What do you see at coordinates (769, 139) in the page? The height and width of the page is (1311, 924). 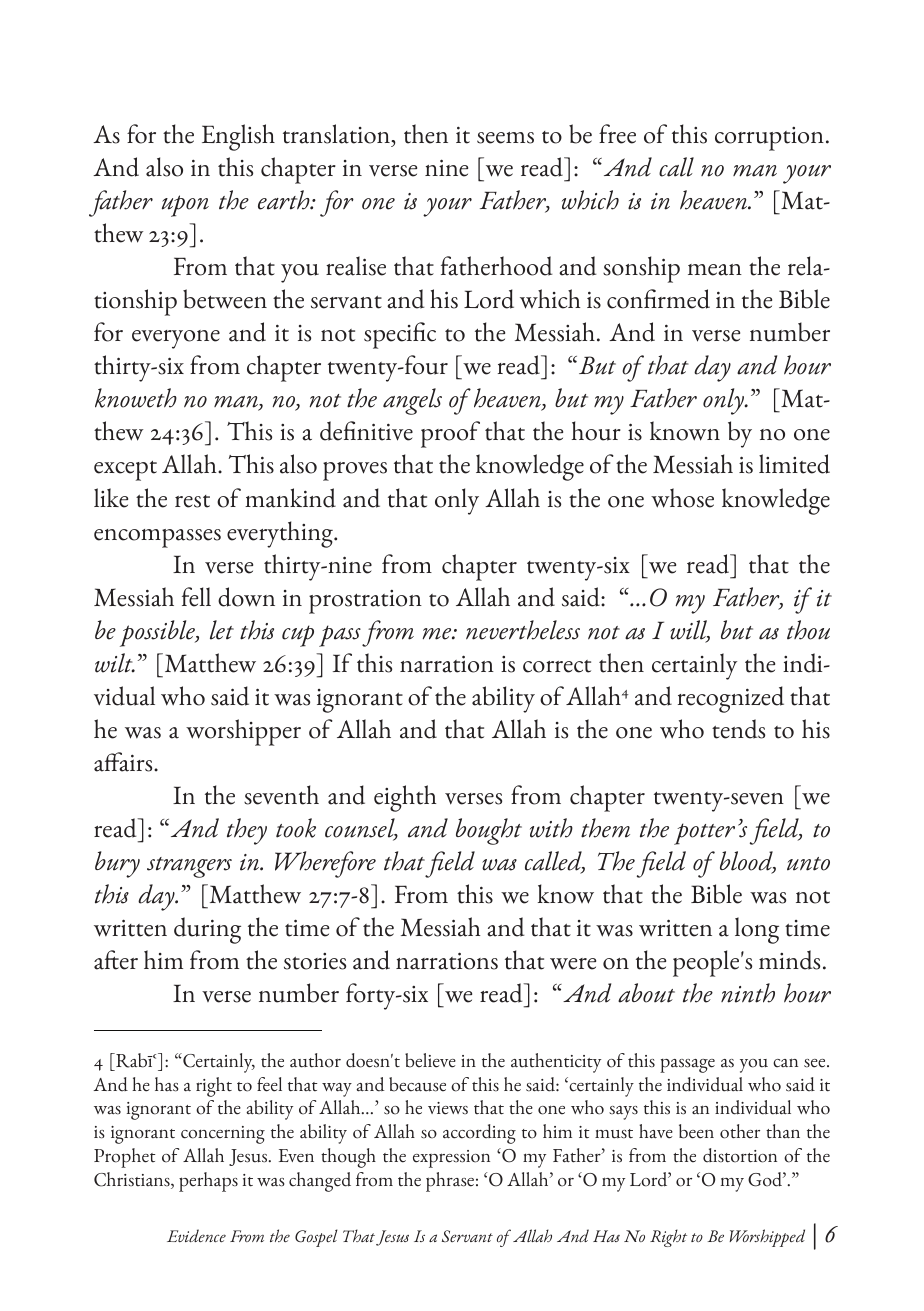 I see `corruption` at bounding box center [769, 139].
